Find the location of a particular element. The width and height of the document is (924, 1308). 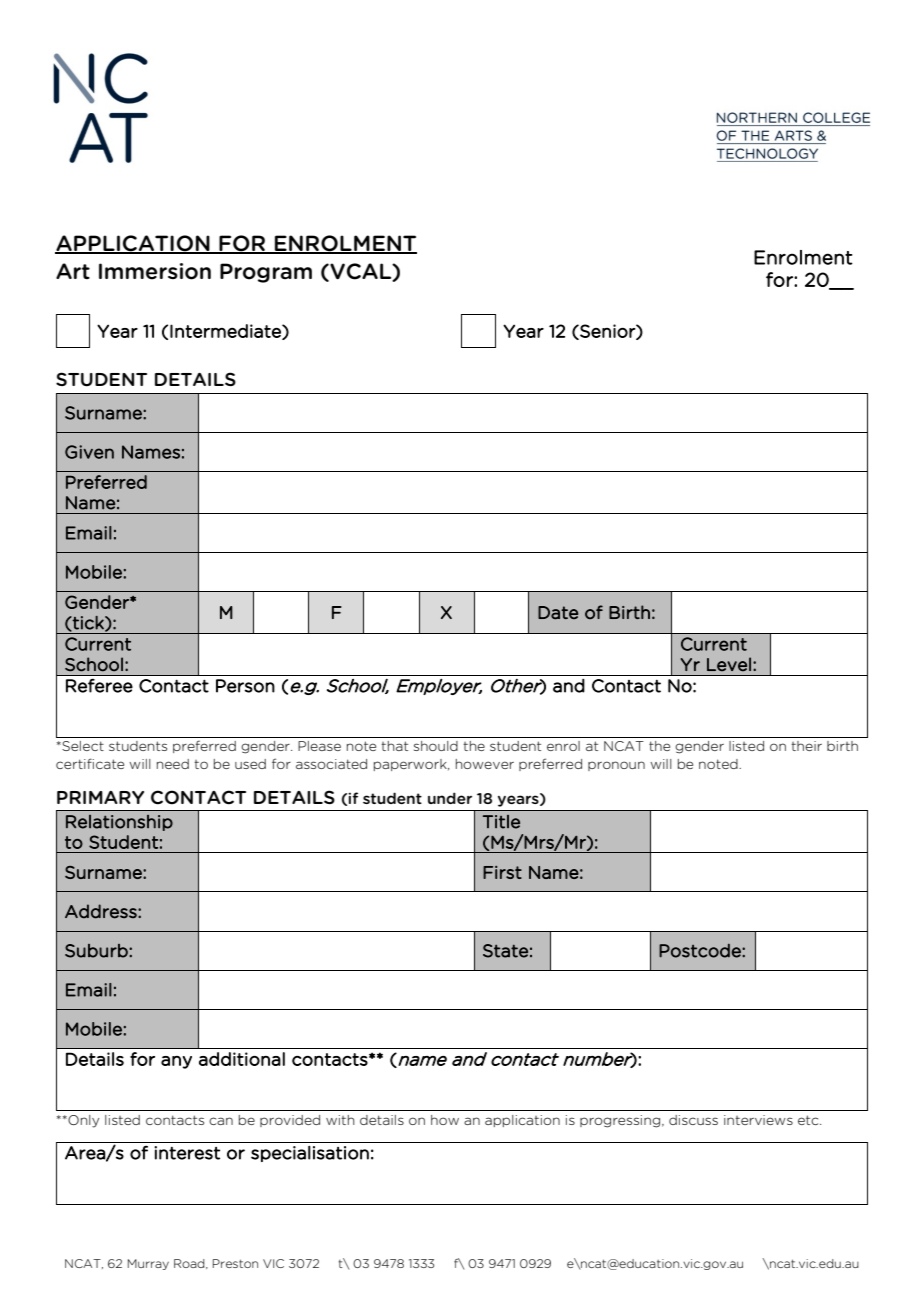

Program is located at coordinates (266, 273).
